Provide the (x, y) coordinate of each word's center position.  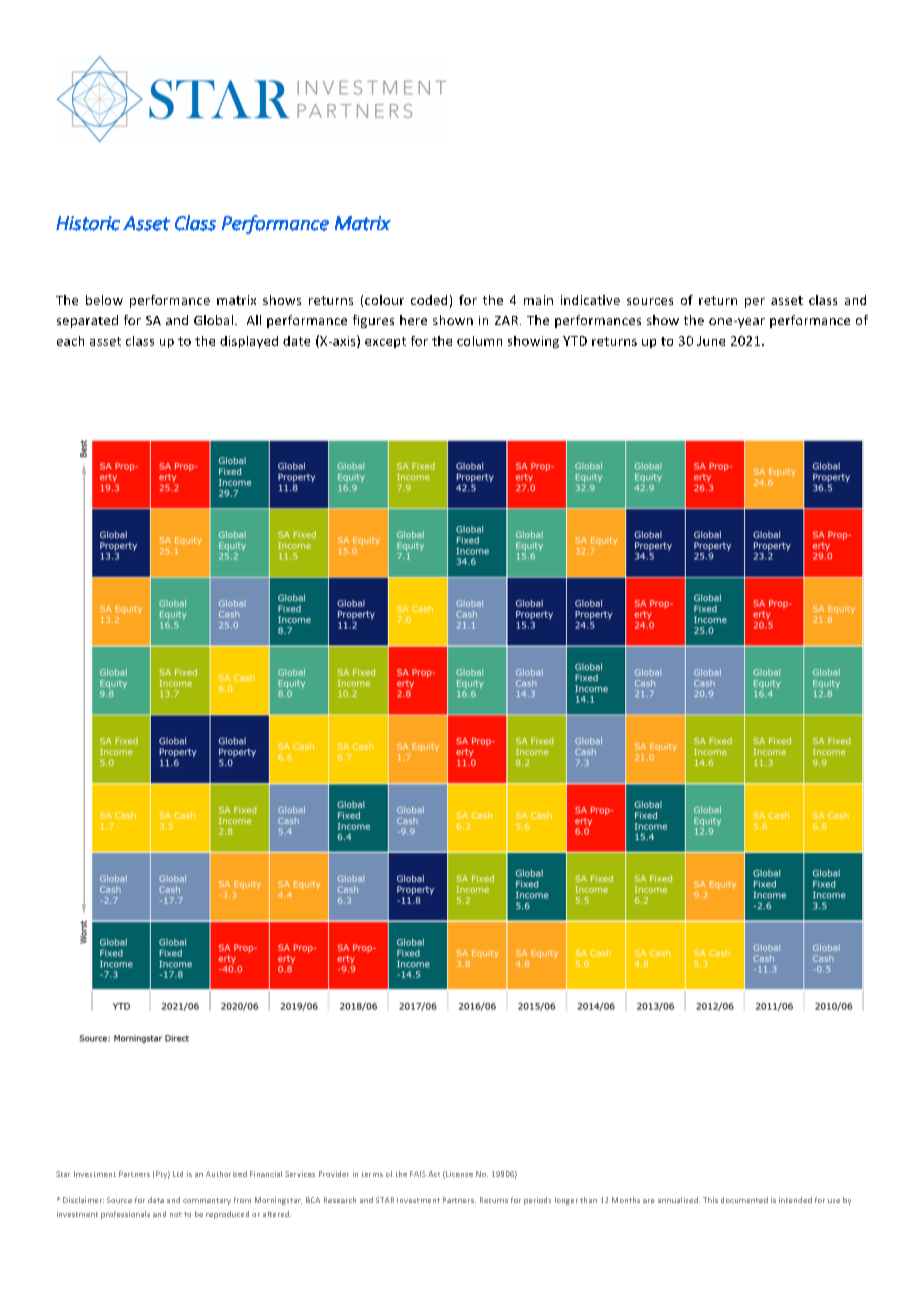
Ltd (178, 1174)
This (710, 1200)
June (711, 341)
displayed (249, 342)
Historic (88, 223)
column (479, 341)
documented (744, 1200)
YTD (575, 341)
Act (434, 1174)
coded (429, 300)
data (156, 1200)
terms (372, 1174)
